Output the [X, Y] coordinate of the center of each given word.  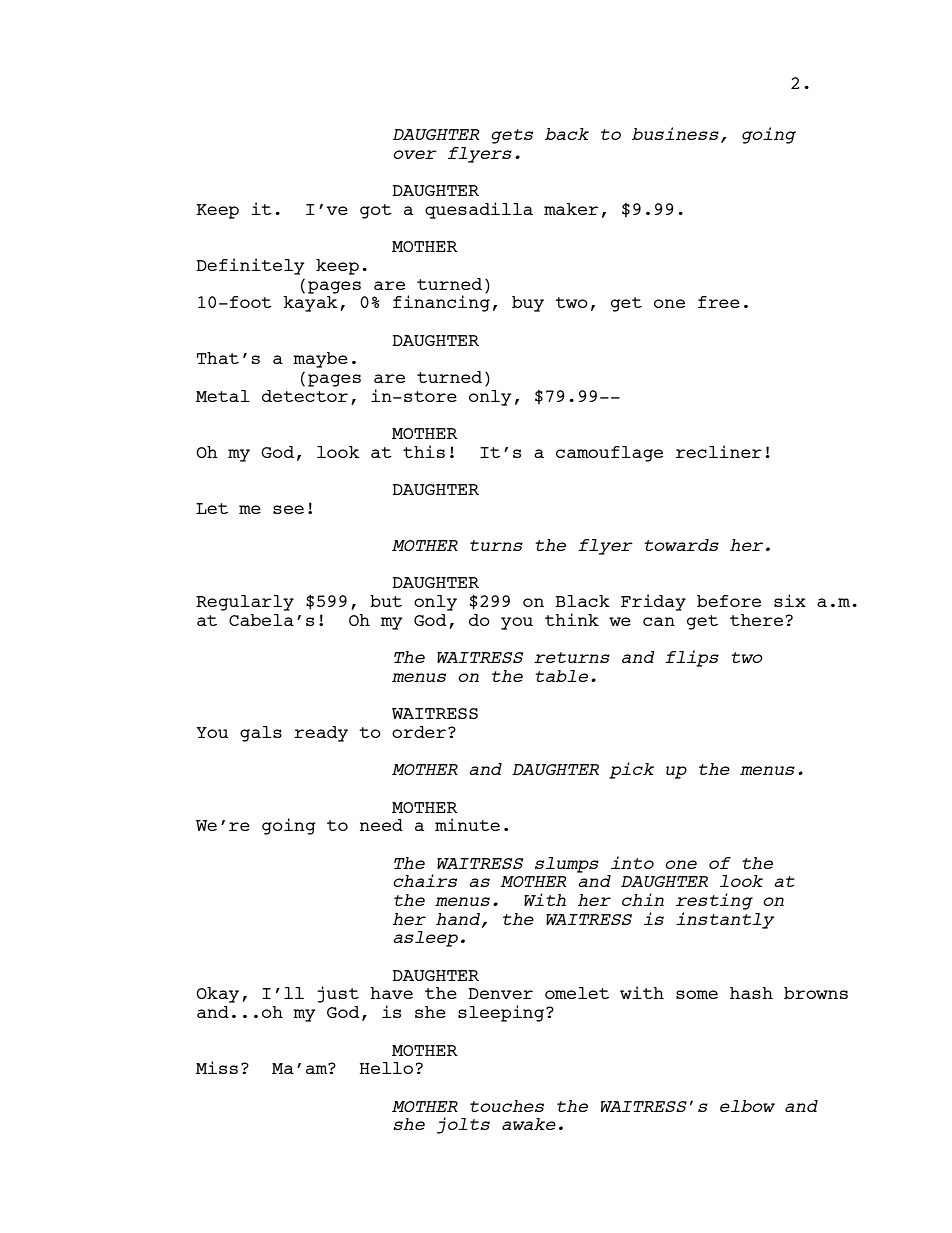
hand [459, 920]
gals [261, 734]
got [376, 211]
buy [528, 304]
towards [681, 545]
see [288, 509]
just [338, 994]
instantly [725, 920]
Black [582, 601]
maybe [320, 360]
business [675, 133]
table [561, 676]
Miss [217, 1067]
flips [692, 658]
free [719, 302]
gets [512, 136]
